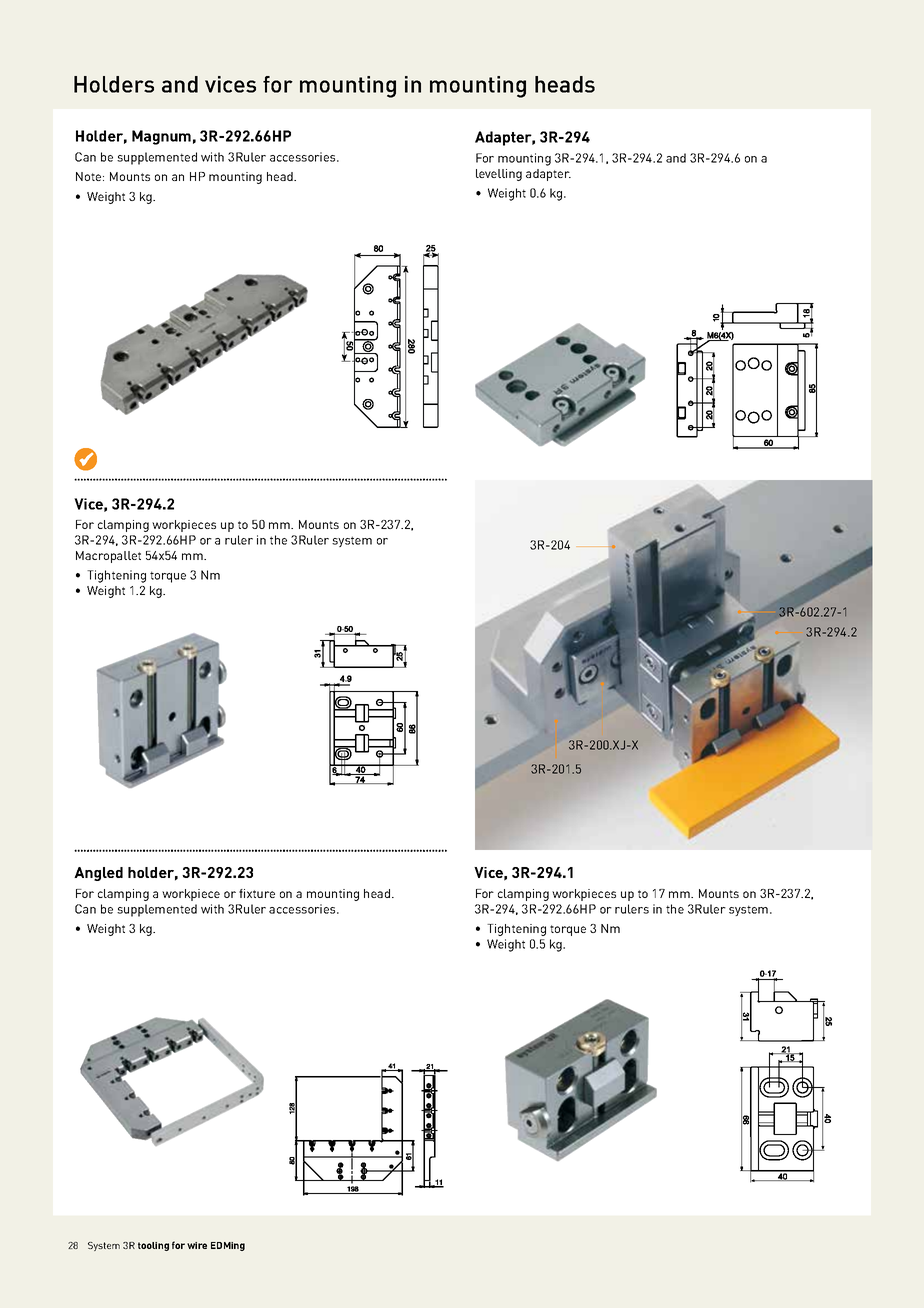  Describe the element at coordinates (90, 176) in the screenshot. I see `Note` at that location.
